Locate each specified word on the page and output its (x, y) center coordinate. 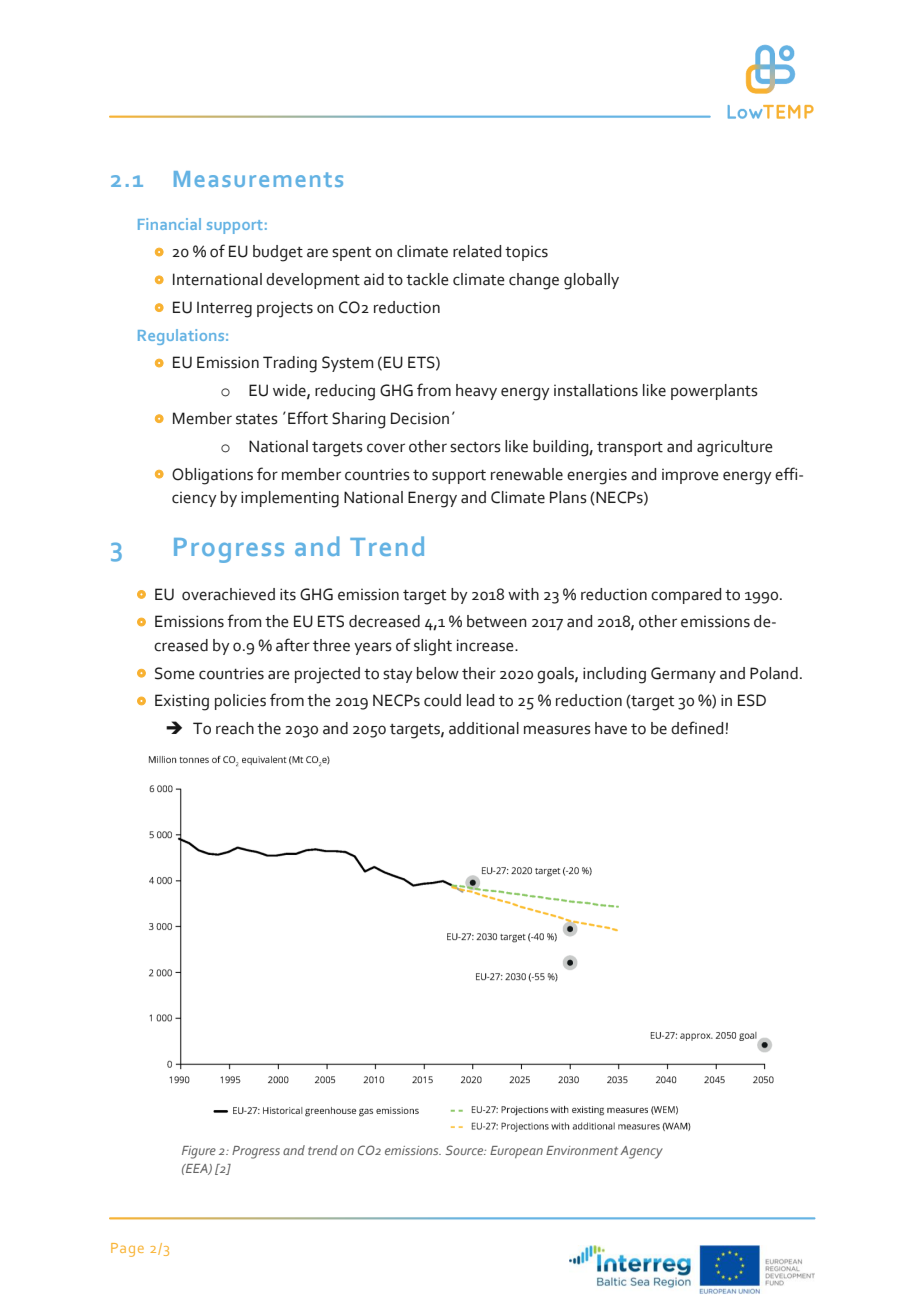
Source (465, 1150)
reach (235, 728)
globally (591, 281)
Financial (169, 224)
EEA (197, 1169)
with (523, 594)
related (477, 251)
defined (697, 728)
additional (484, 728)
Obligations (212, 476)
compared (686, 596)
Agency (641, 1152)
